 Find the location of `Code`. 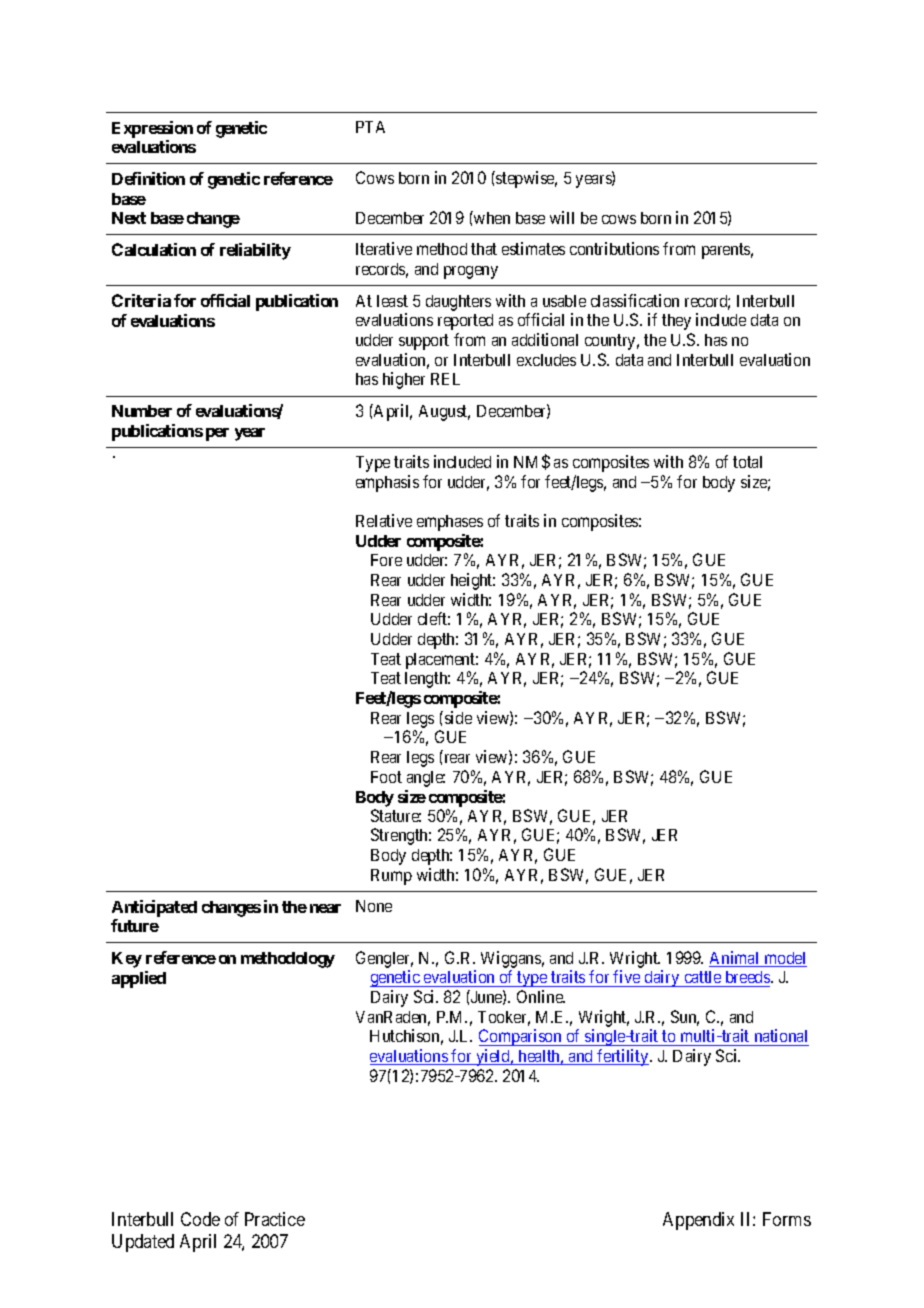

Code is located at coordinates (200, 1219).
